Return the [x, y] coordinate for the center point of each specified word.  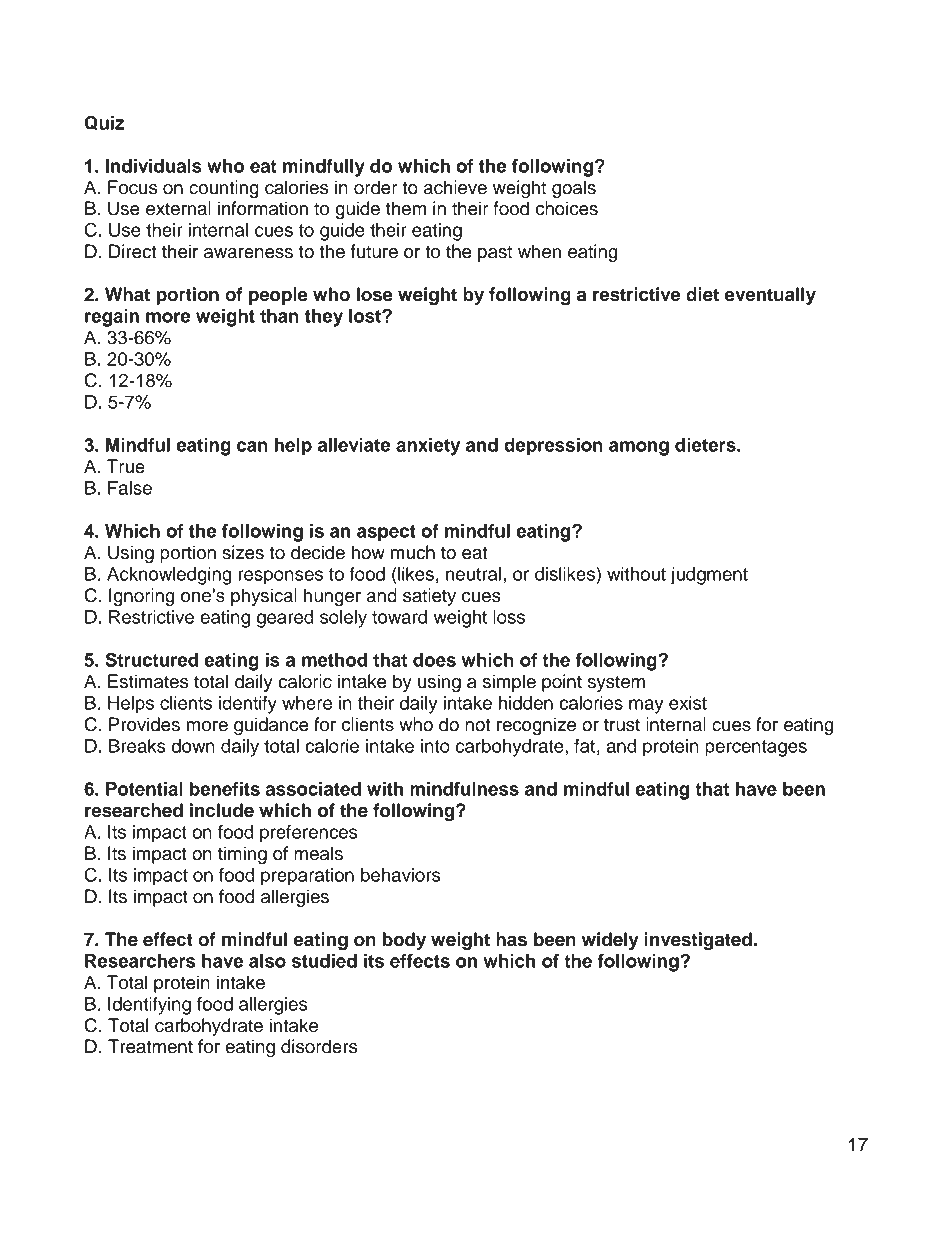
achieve [455, 187]
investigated [698, 941]
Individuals [154, 166]
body [404, 941]
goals [574, 189]
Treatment [150, 1046]
